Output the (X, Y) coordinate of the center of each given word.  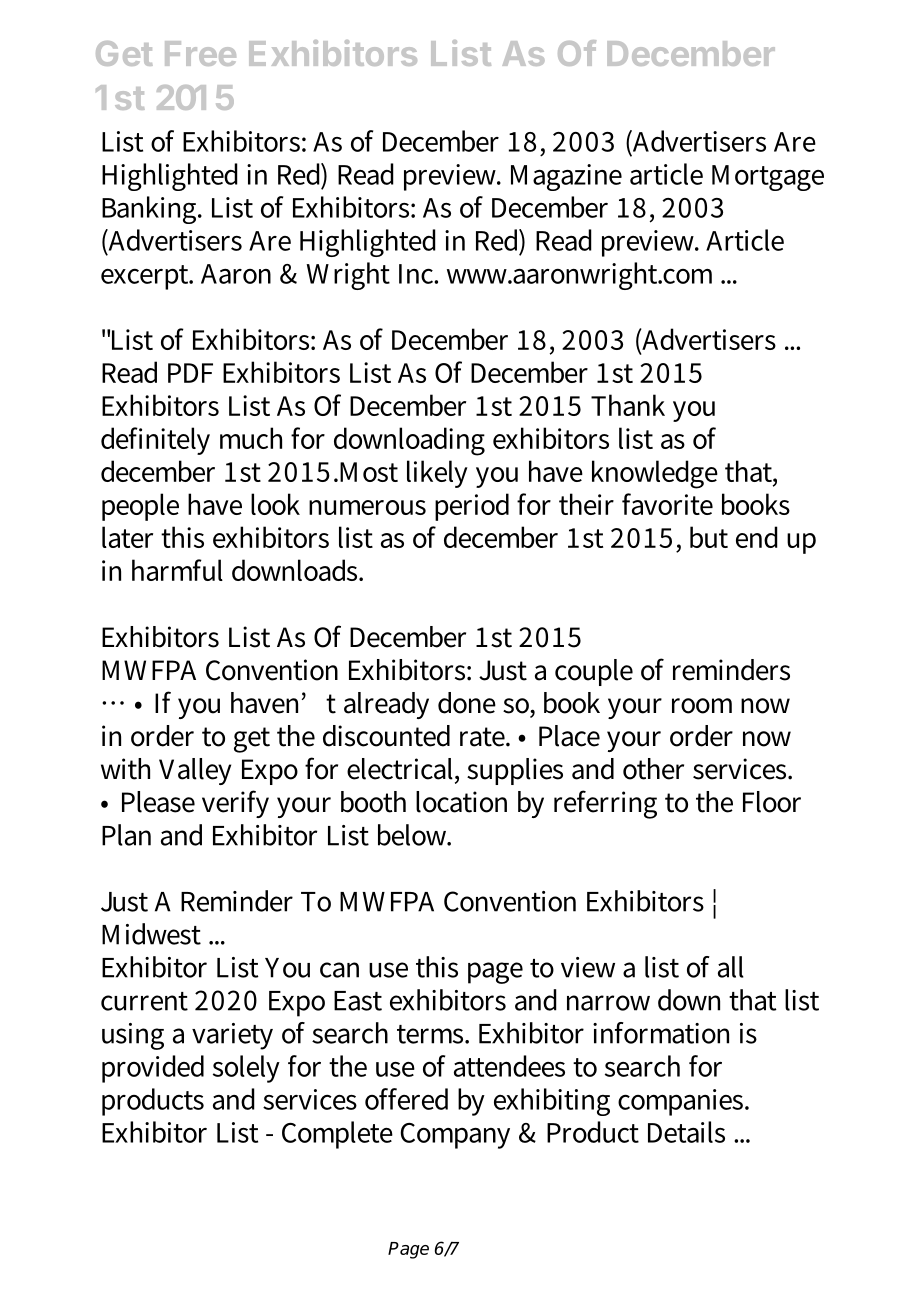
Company (455, 1136)
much (251, 438)
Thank (628, 405)
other (653, 769)
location (461, 802)
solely (246, 1069)
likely (437, 474)
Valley (195, 771)
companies (682, 1102)
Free (200, 53)
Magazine (566, 177)
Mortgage (768, 178)
